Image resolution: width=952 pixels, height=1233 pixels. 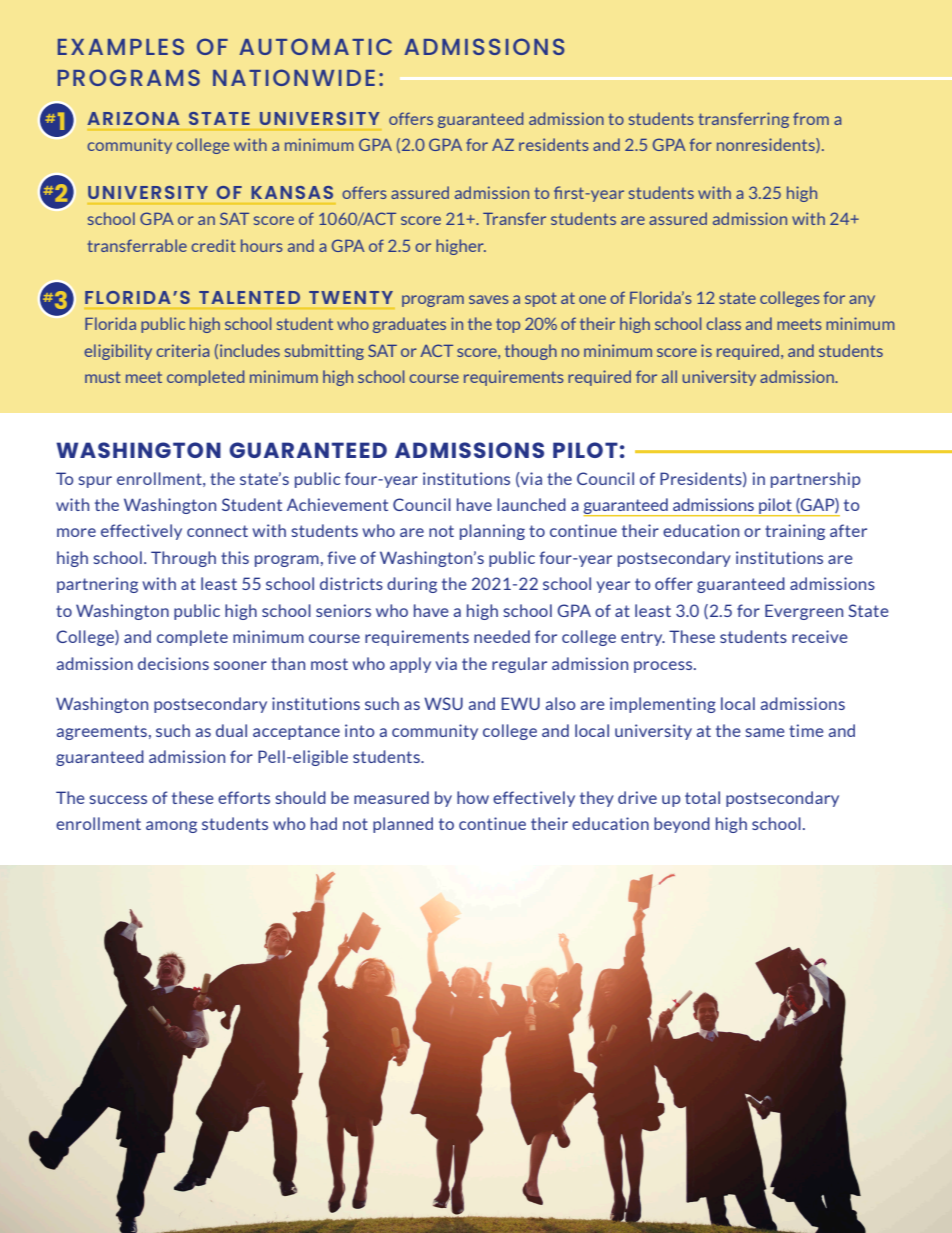 What do you see at coordinates (811, 118) in the image?
I see `from` at bounding box center [811, 118].
